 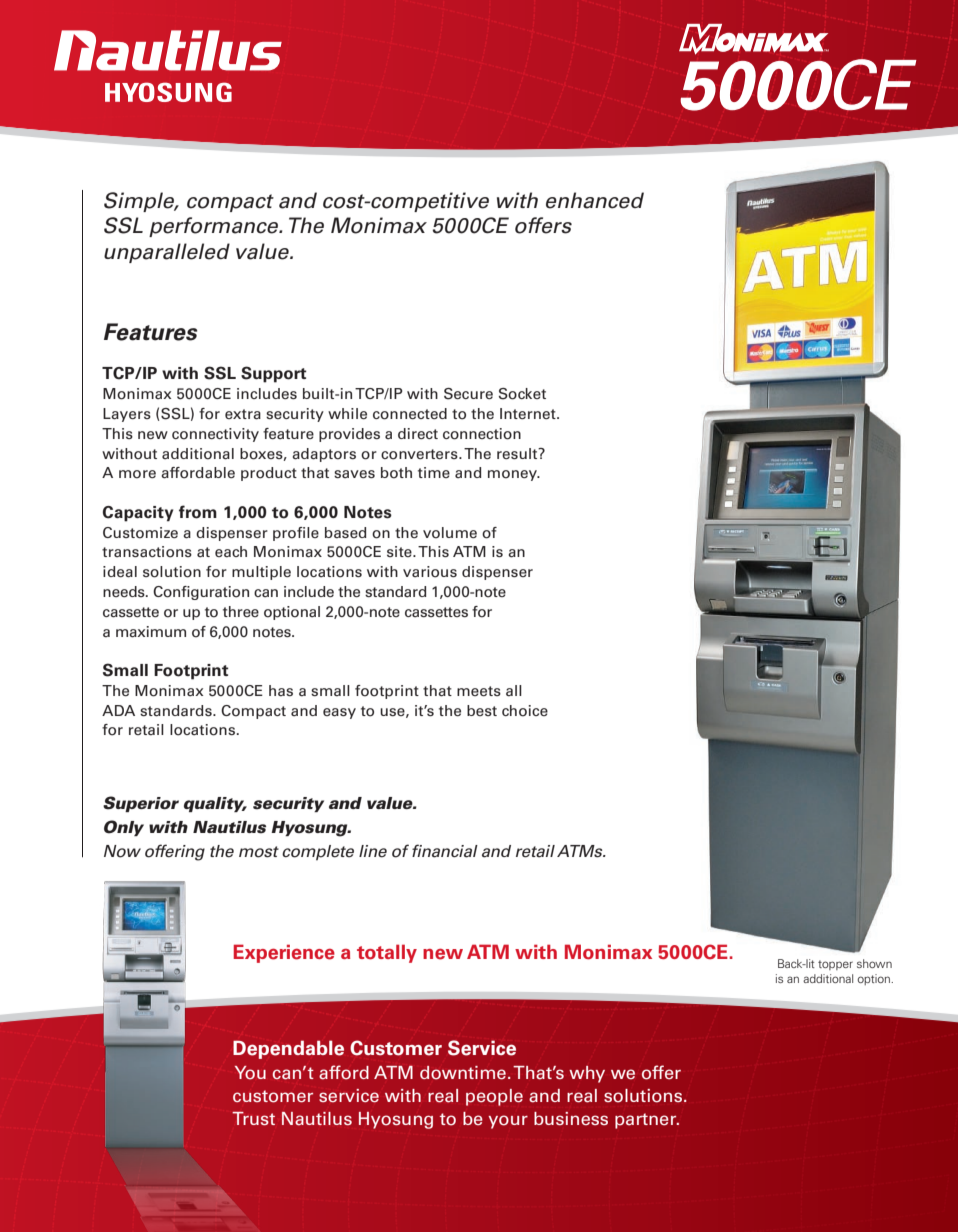 I want to click on various, so click(x=430, y=572).
